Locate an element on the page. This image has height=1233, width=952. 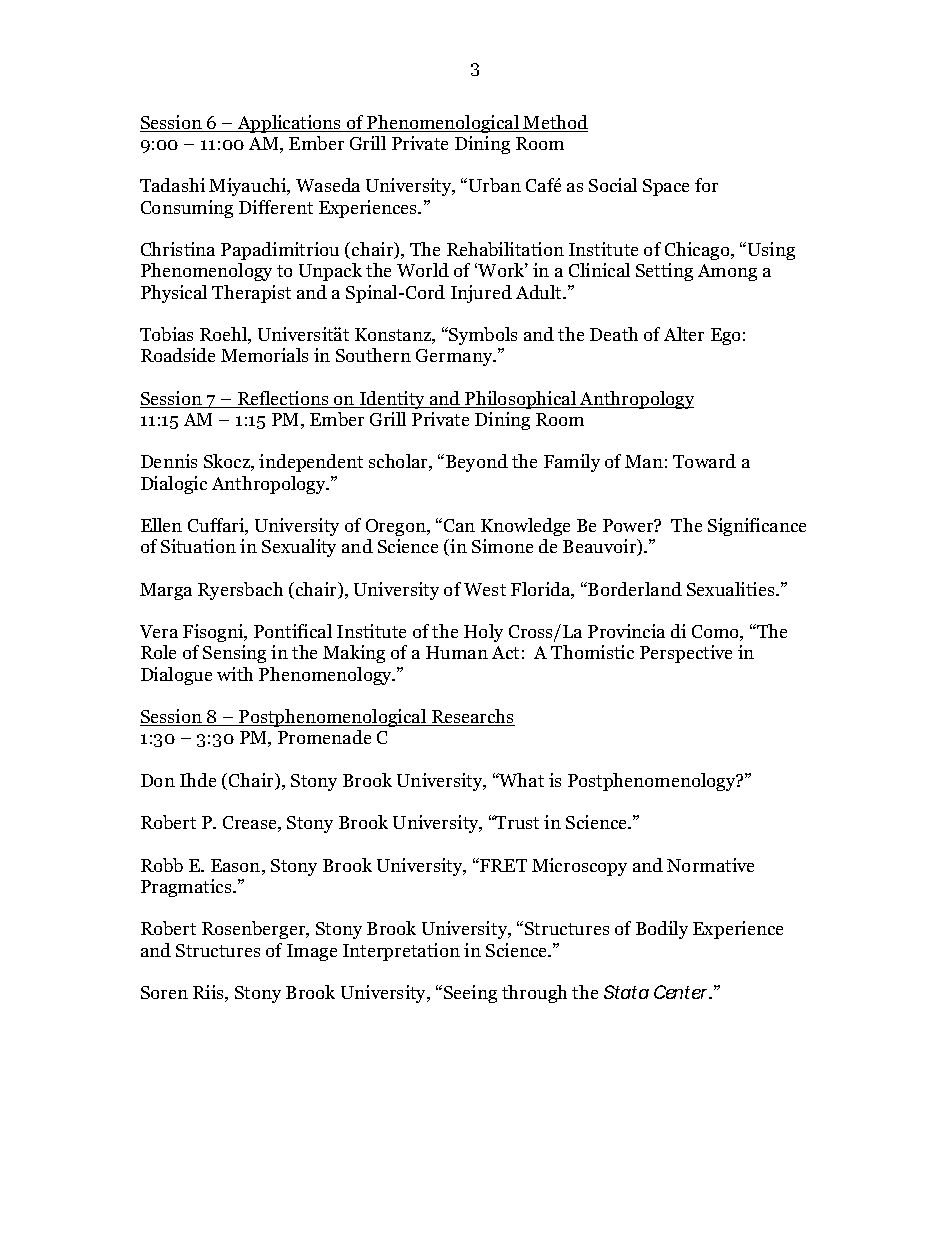
Normative is located at coordinates (710, 865).
